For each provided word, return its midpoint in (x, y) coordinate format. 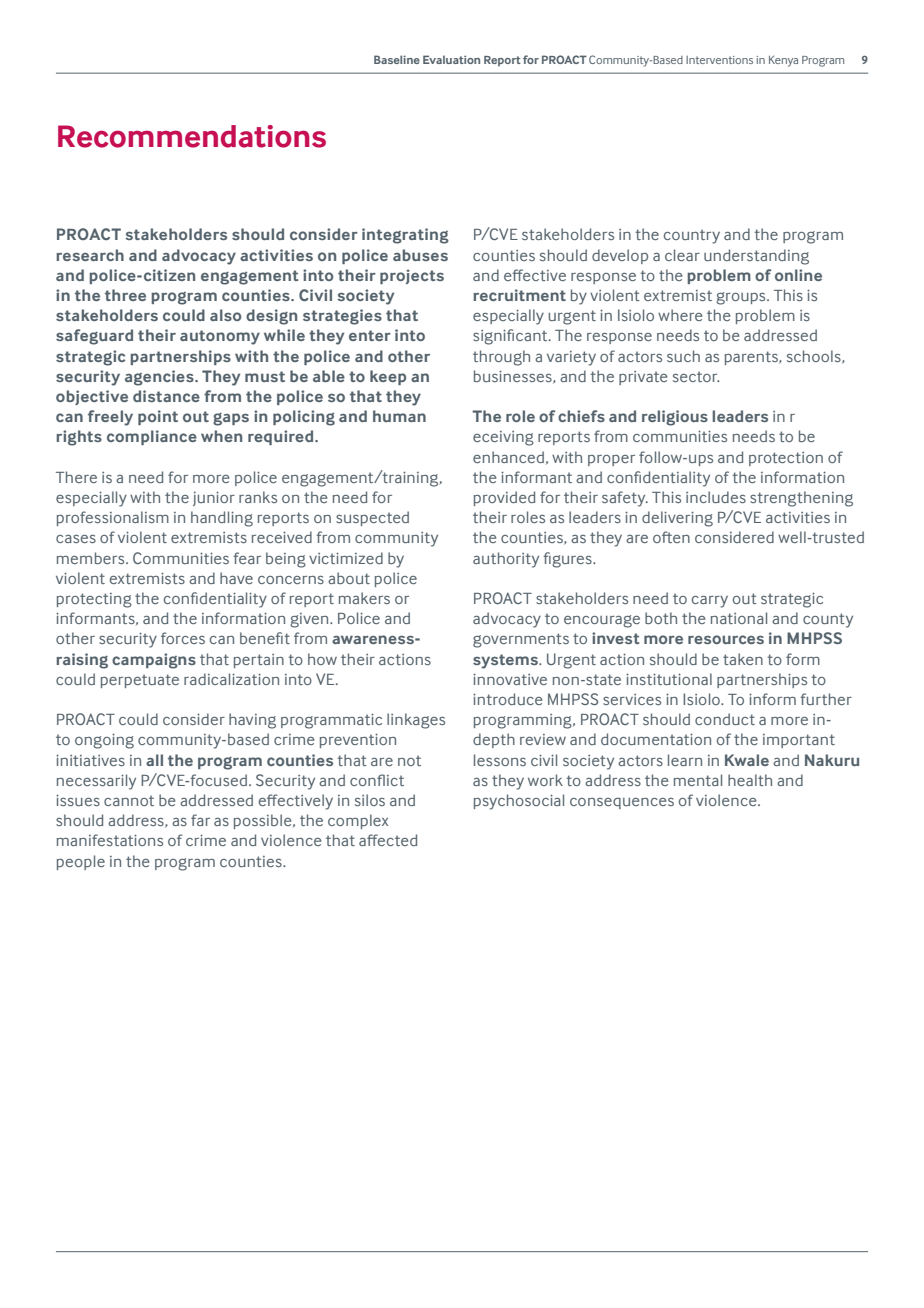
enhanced (508, 457)
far (200, 820)
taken (743, 659)
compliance (152, 437)
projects (412, 276)
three (125, 295)
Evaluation (451, 59)
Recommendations (192, 136)
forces (183, 638)
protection (786, 459)
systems (506, 661)
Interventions (719, 60)
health (750, 780)
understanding (756, 257)
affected (388, 840)
